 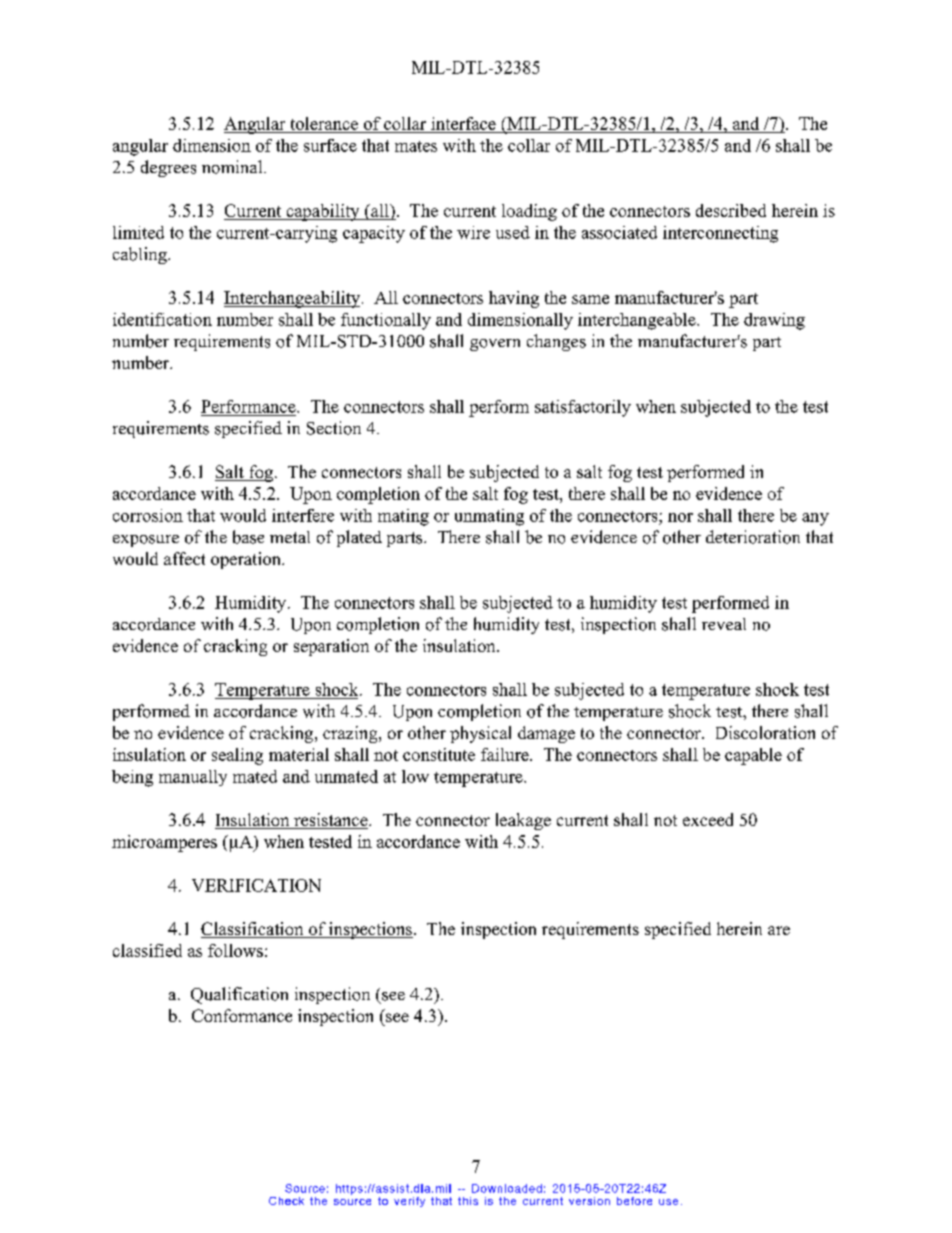 What do you see at coordinates (233, 167) in the screenshot?
I see `nominal` at bounding box center [233, 167].
